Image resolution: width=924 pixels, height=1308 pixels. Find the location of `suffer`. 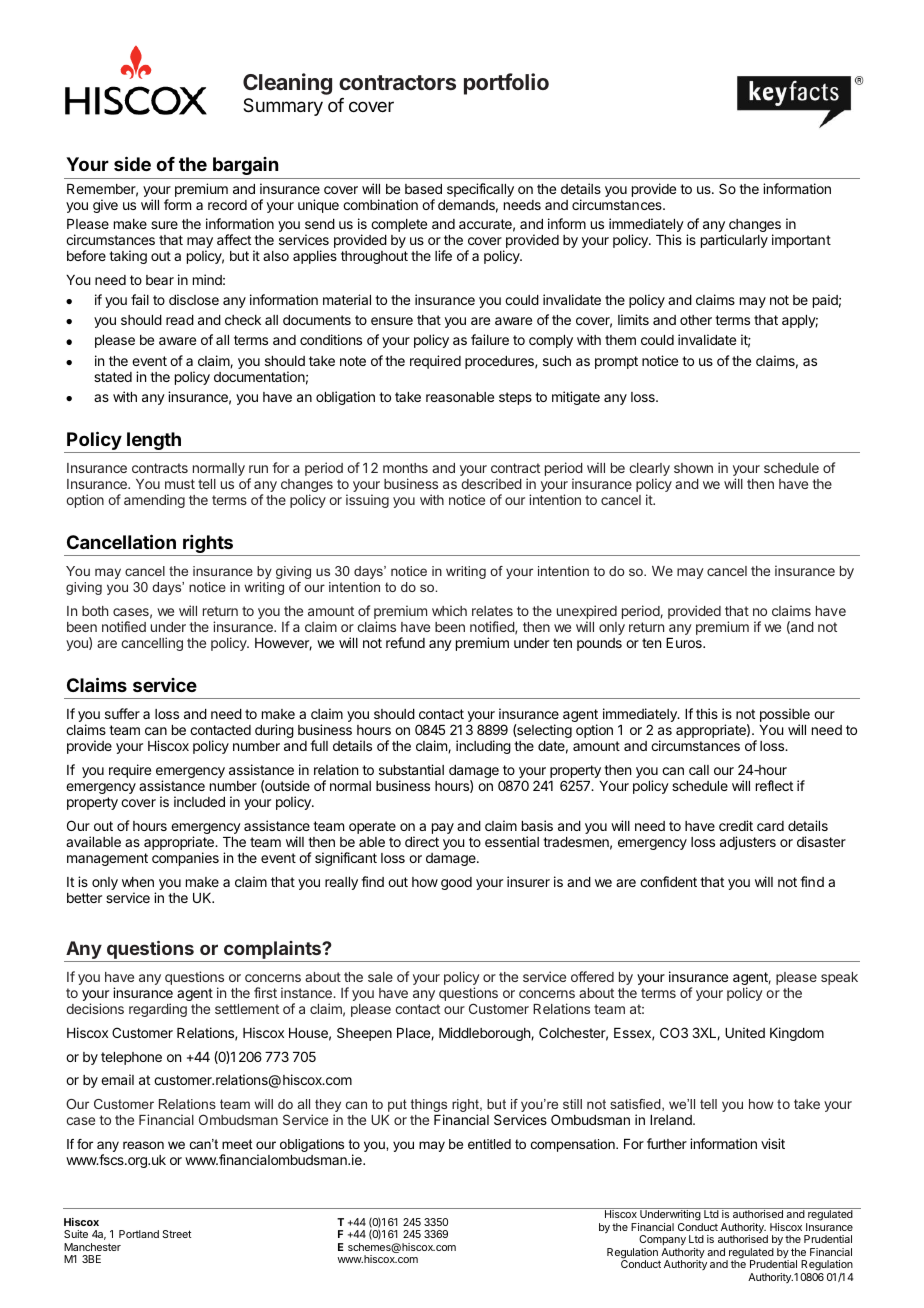

suffer is located at coordinates (122, 713).
